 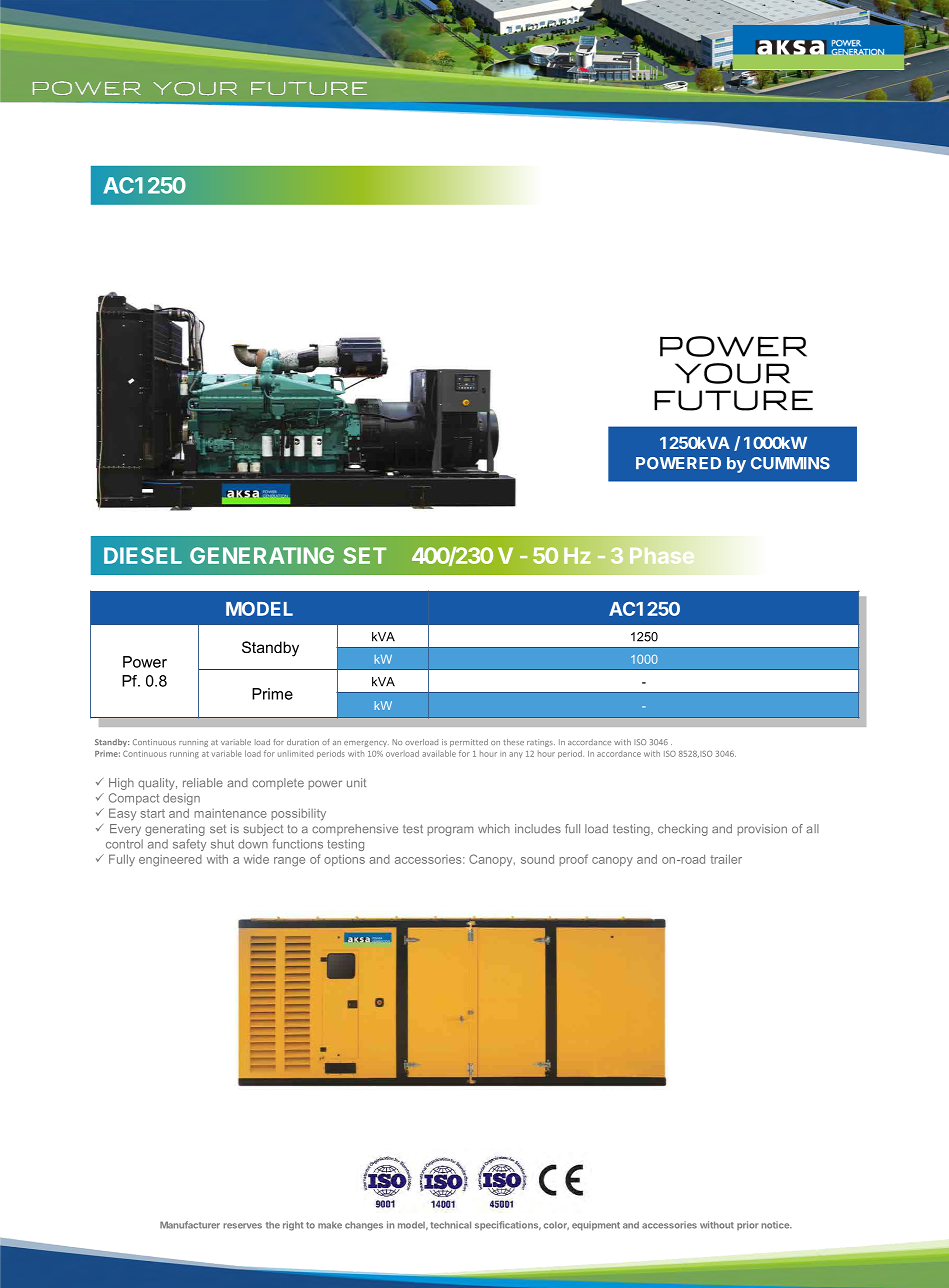 What do you see at coordinates (450, 831) in the image?
I see `program` at bounding box center [450, 831].
